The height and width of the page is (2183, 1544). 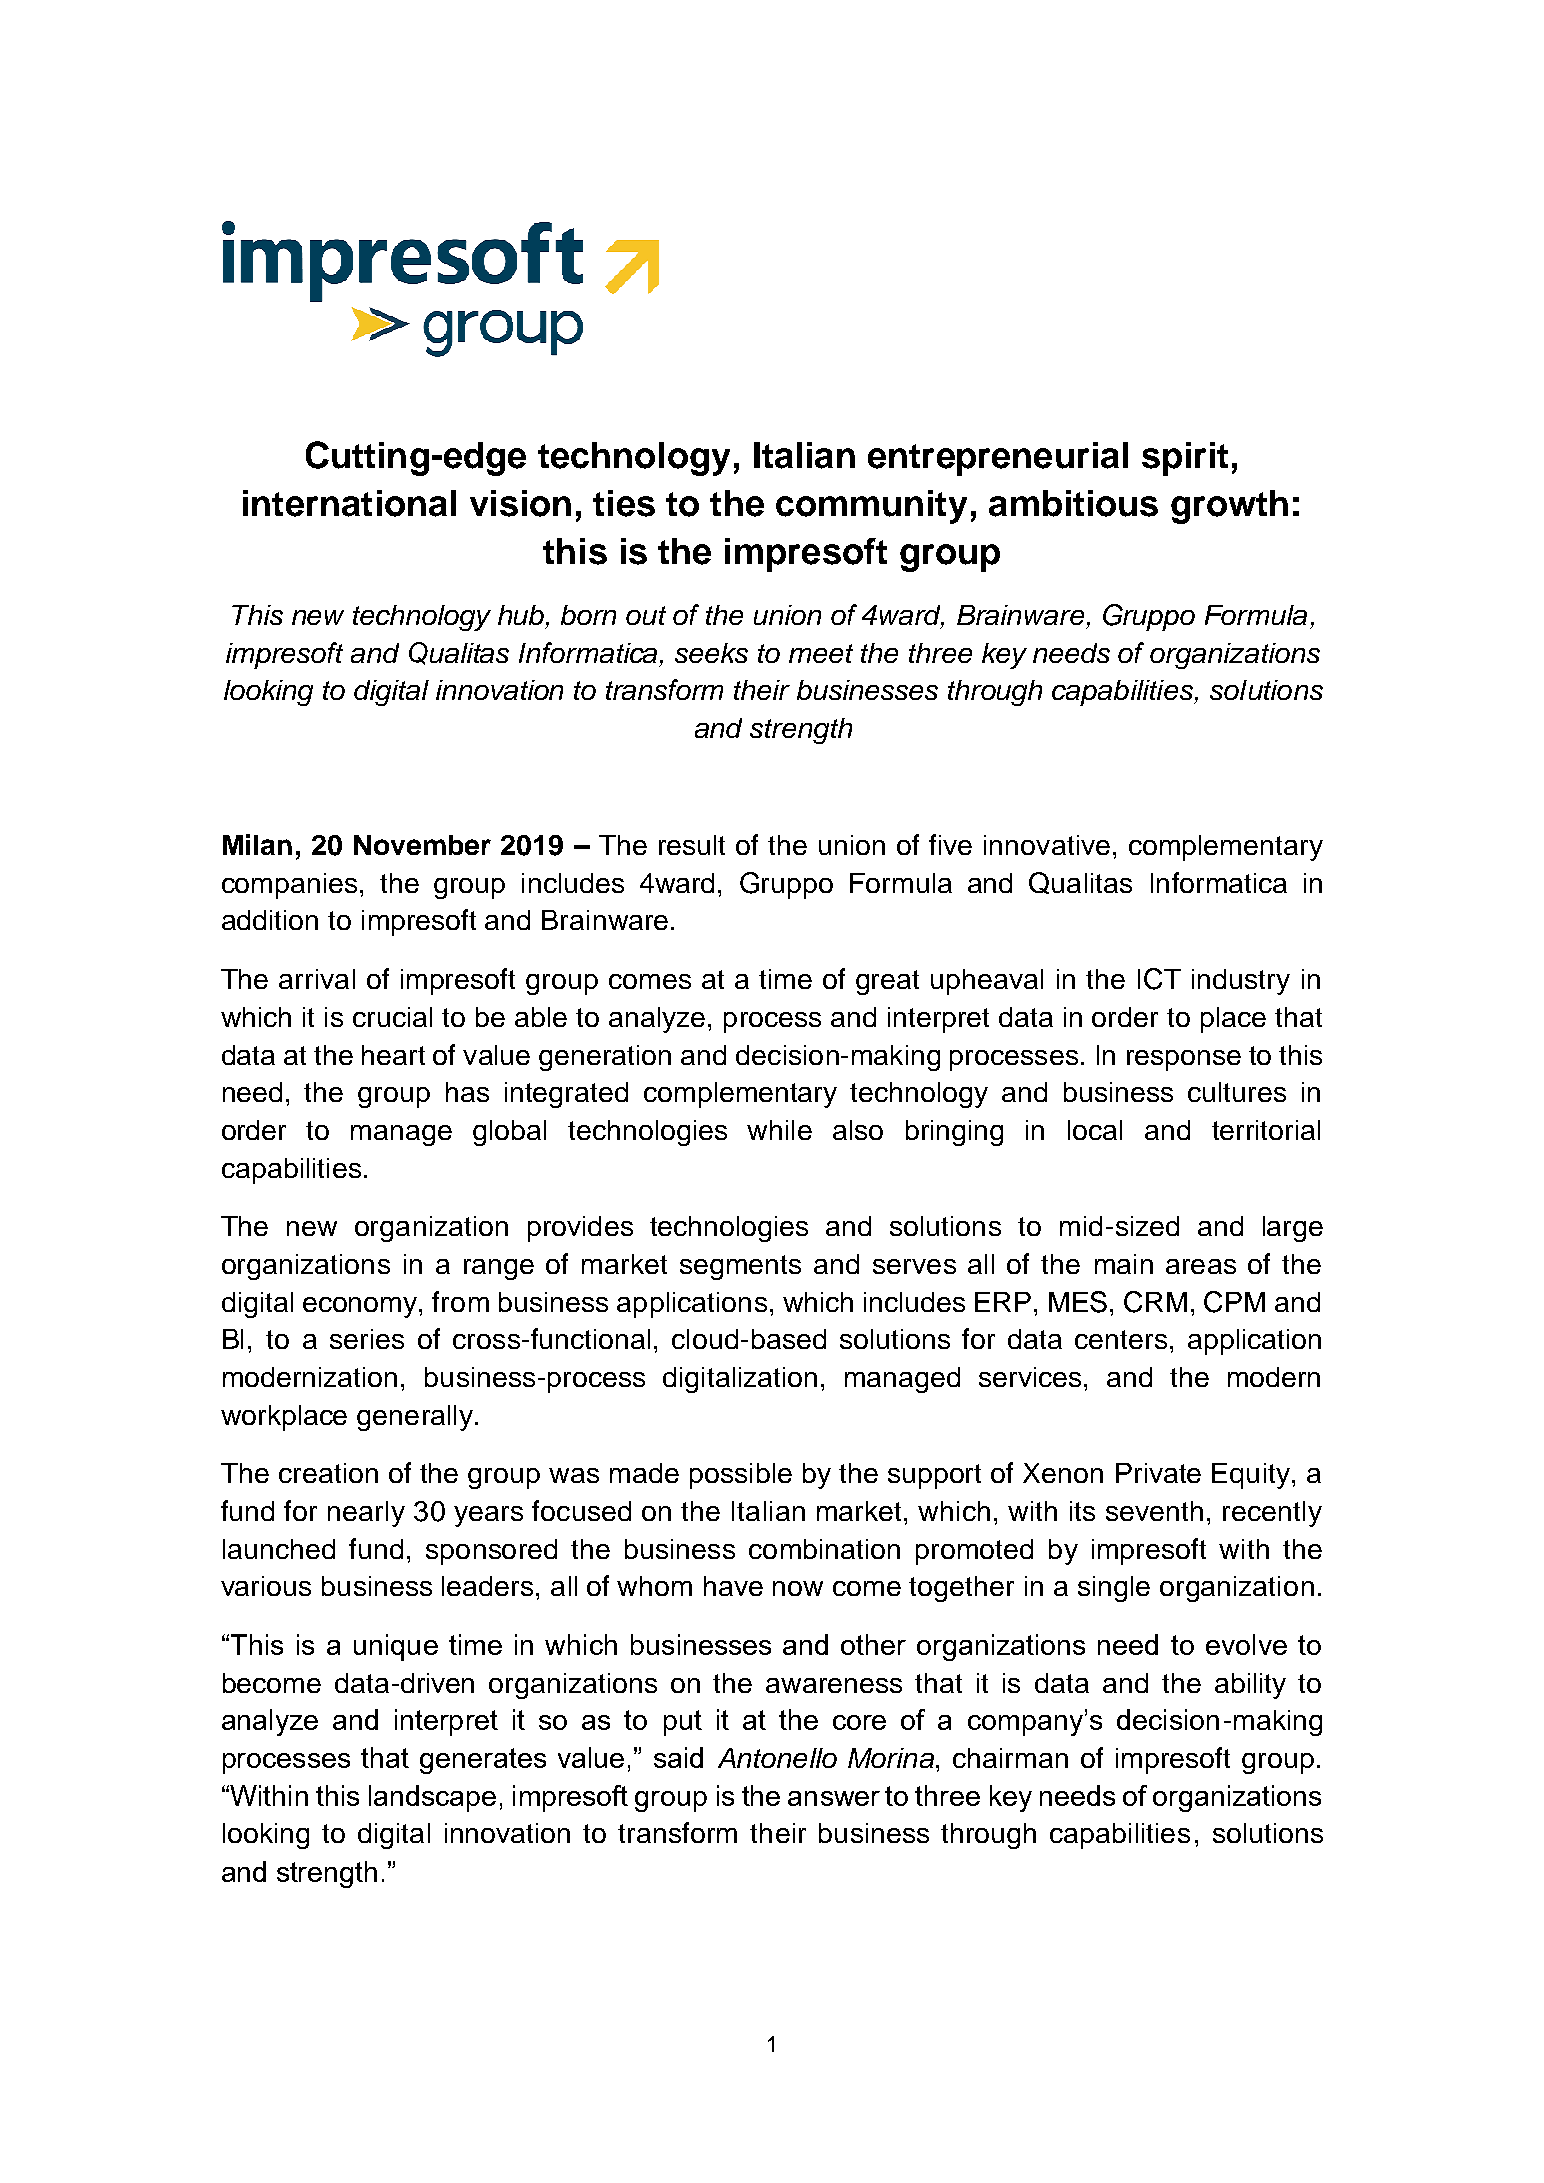 What do you see at coordinates (467, 1092) in the page?
I see `has` at bounding box center [467, 1092].
